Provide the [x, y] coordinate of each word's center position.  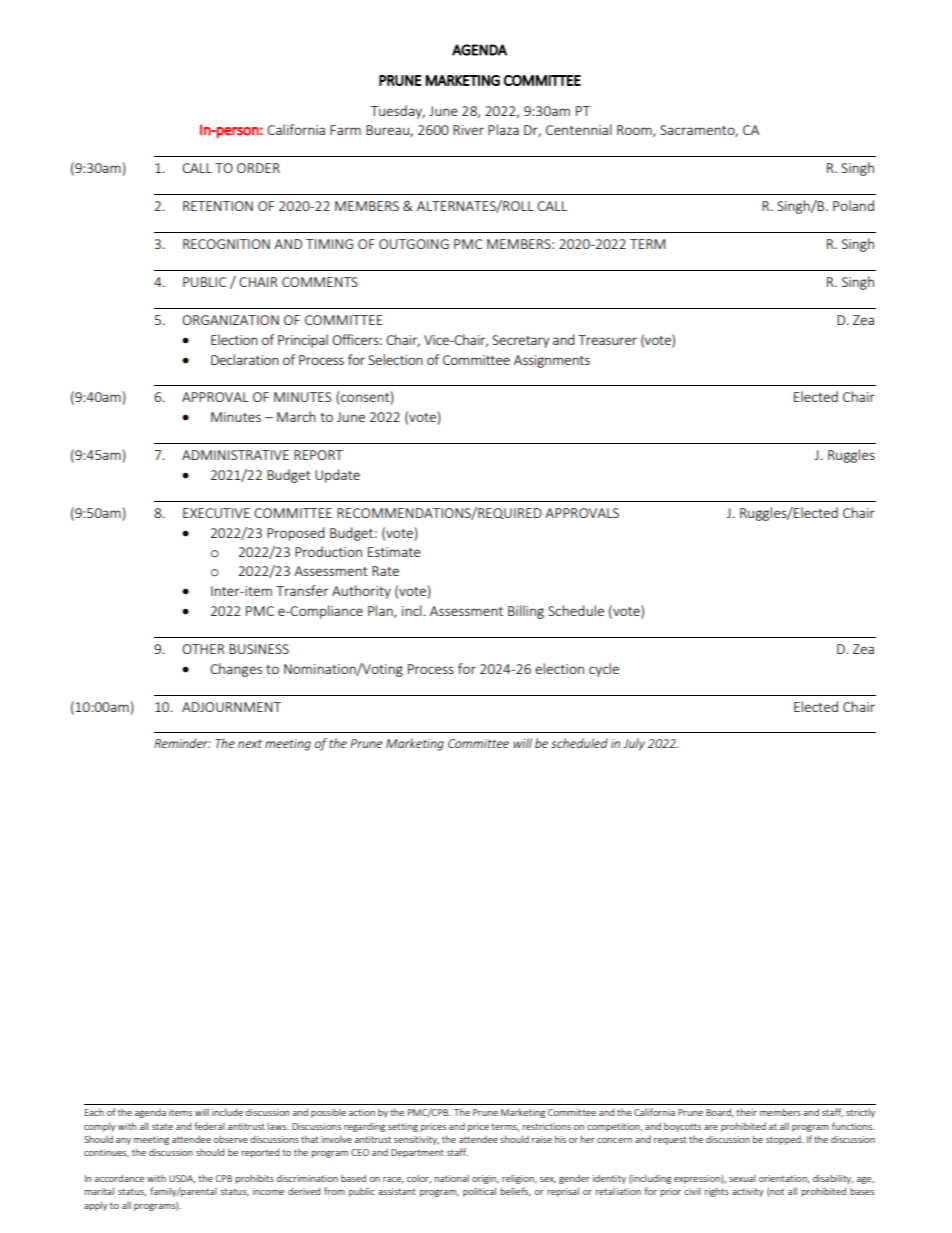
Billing [526, 612]
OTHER [203, 649]
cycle [604, 670]
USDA [182, 1179]
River [468, 130]
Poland [853, 205]
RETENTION [218, 206]
